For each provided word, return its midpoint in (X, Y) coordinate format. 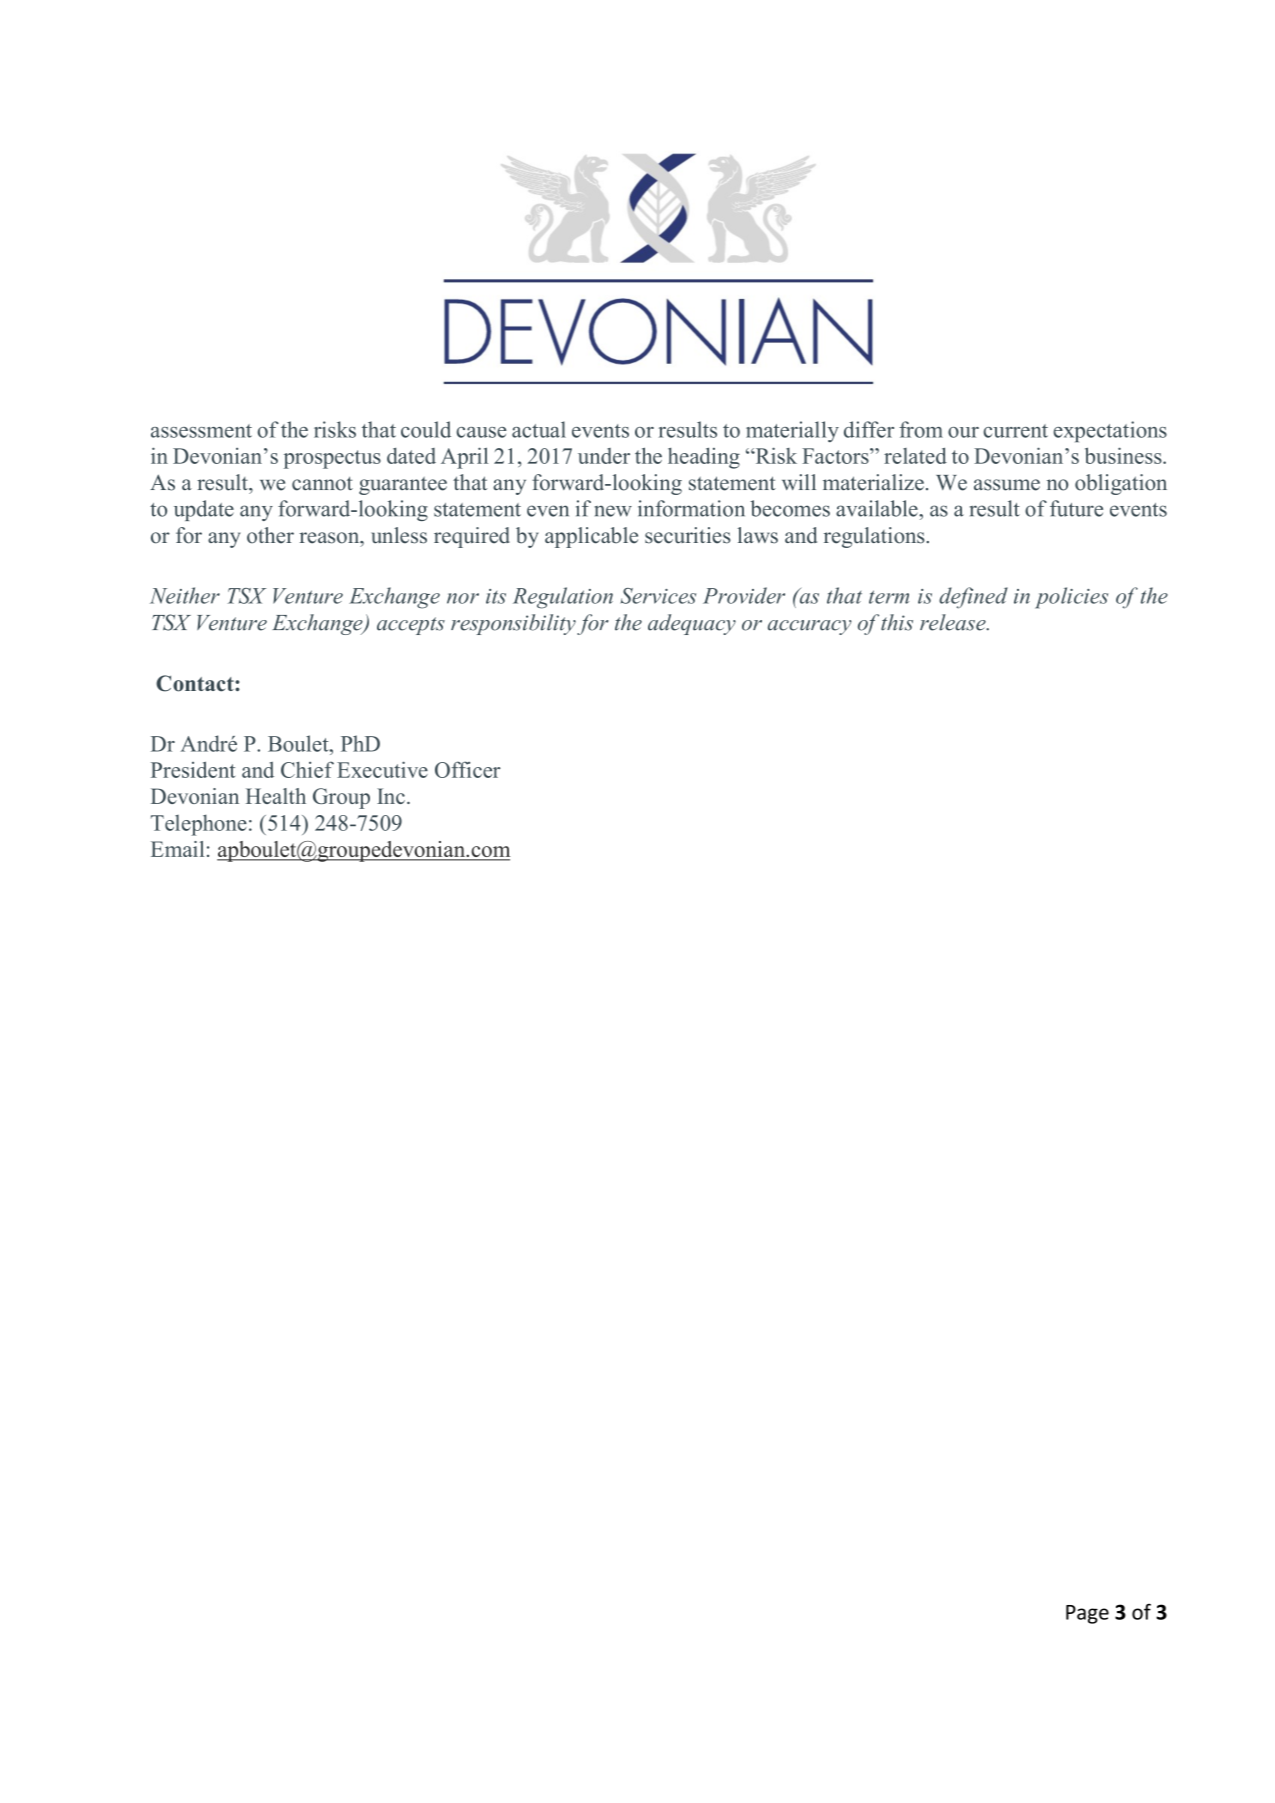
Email (177, 849)
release (954, 622)
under (604, 456)
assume (1007, 485)
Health (276, 796)
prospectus (332, 459)
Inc (391, 796)
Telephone (199, 825)
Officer (468, 769)
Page (1087, 1614)
